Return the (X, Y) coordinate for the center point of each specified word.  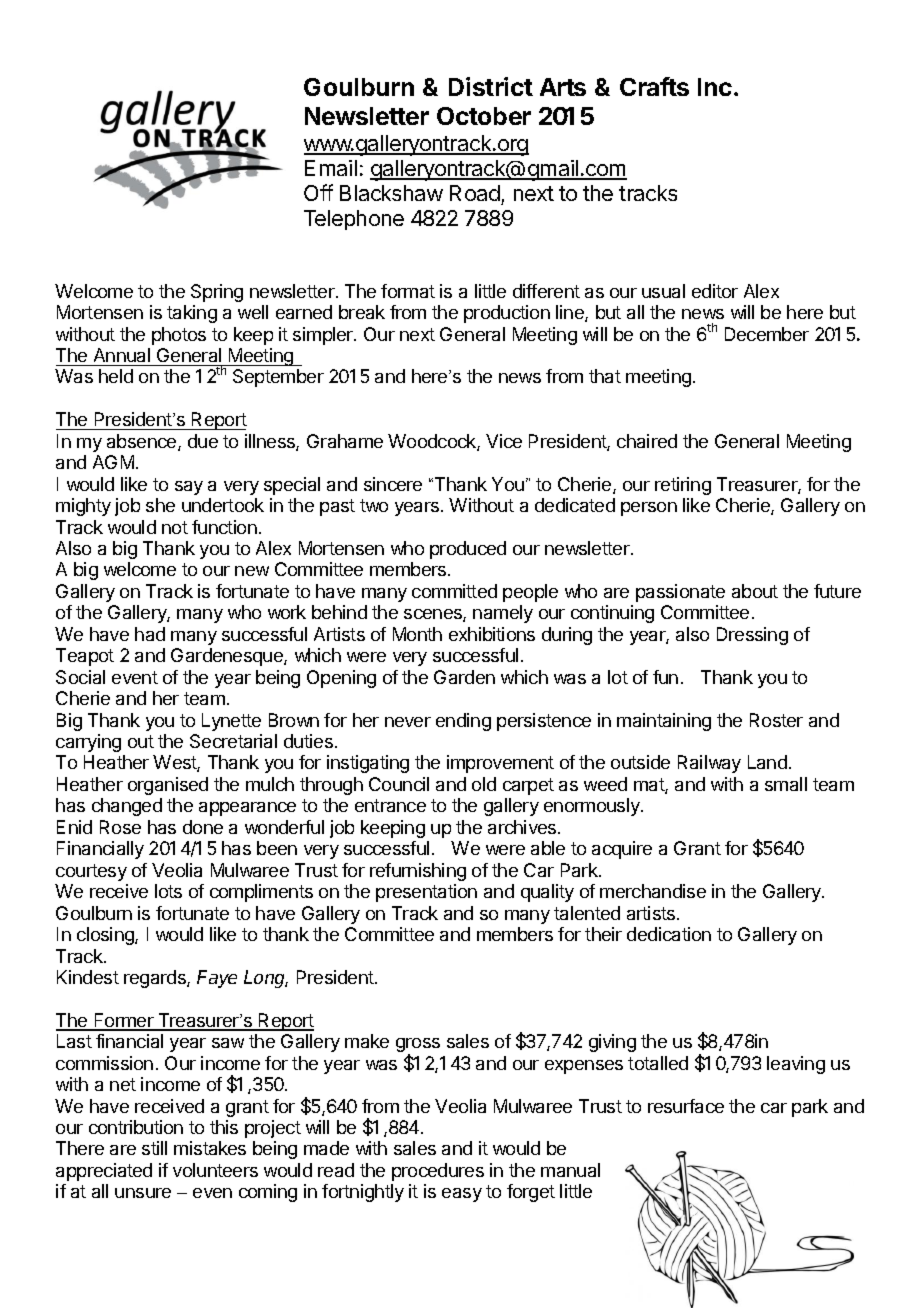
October (484, 116)
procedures (438, 1172)
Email (331, 168)
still (154, 1148)
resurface (686, 1106)
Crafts (654, 86)
